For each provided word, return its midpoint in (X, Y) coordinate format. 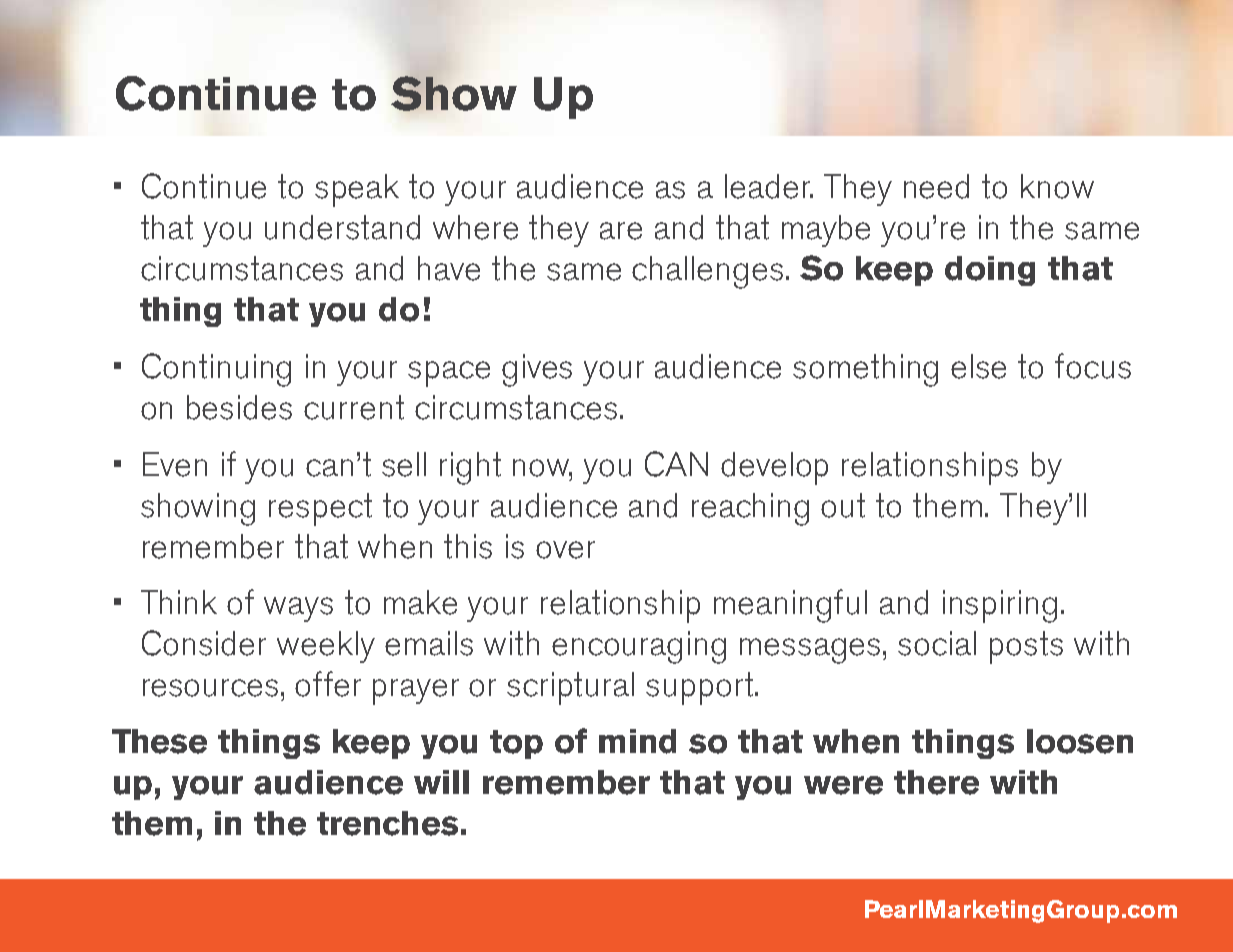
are (621, 231)
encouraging (639, 647)
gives (537, 370)
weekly (326, 647)
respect (320, 509)
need (936, 186)
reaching (750, 509)
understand (342, 227)
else (978, 366)
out (843, 505)
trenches (387, 823)
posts (1026, 647)
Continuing (216, 370)
